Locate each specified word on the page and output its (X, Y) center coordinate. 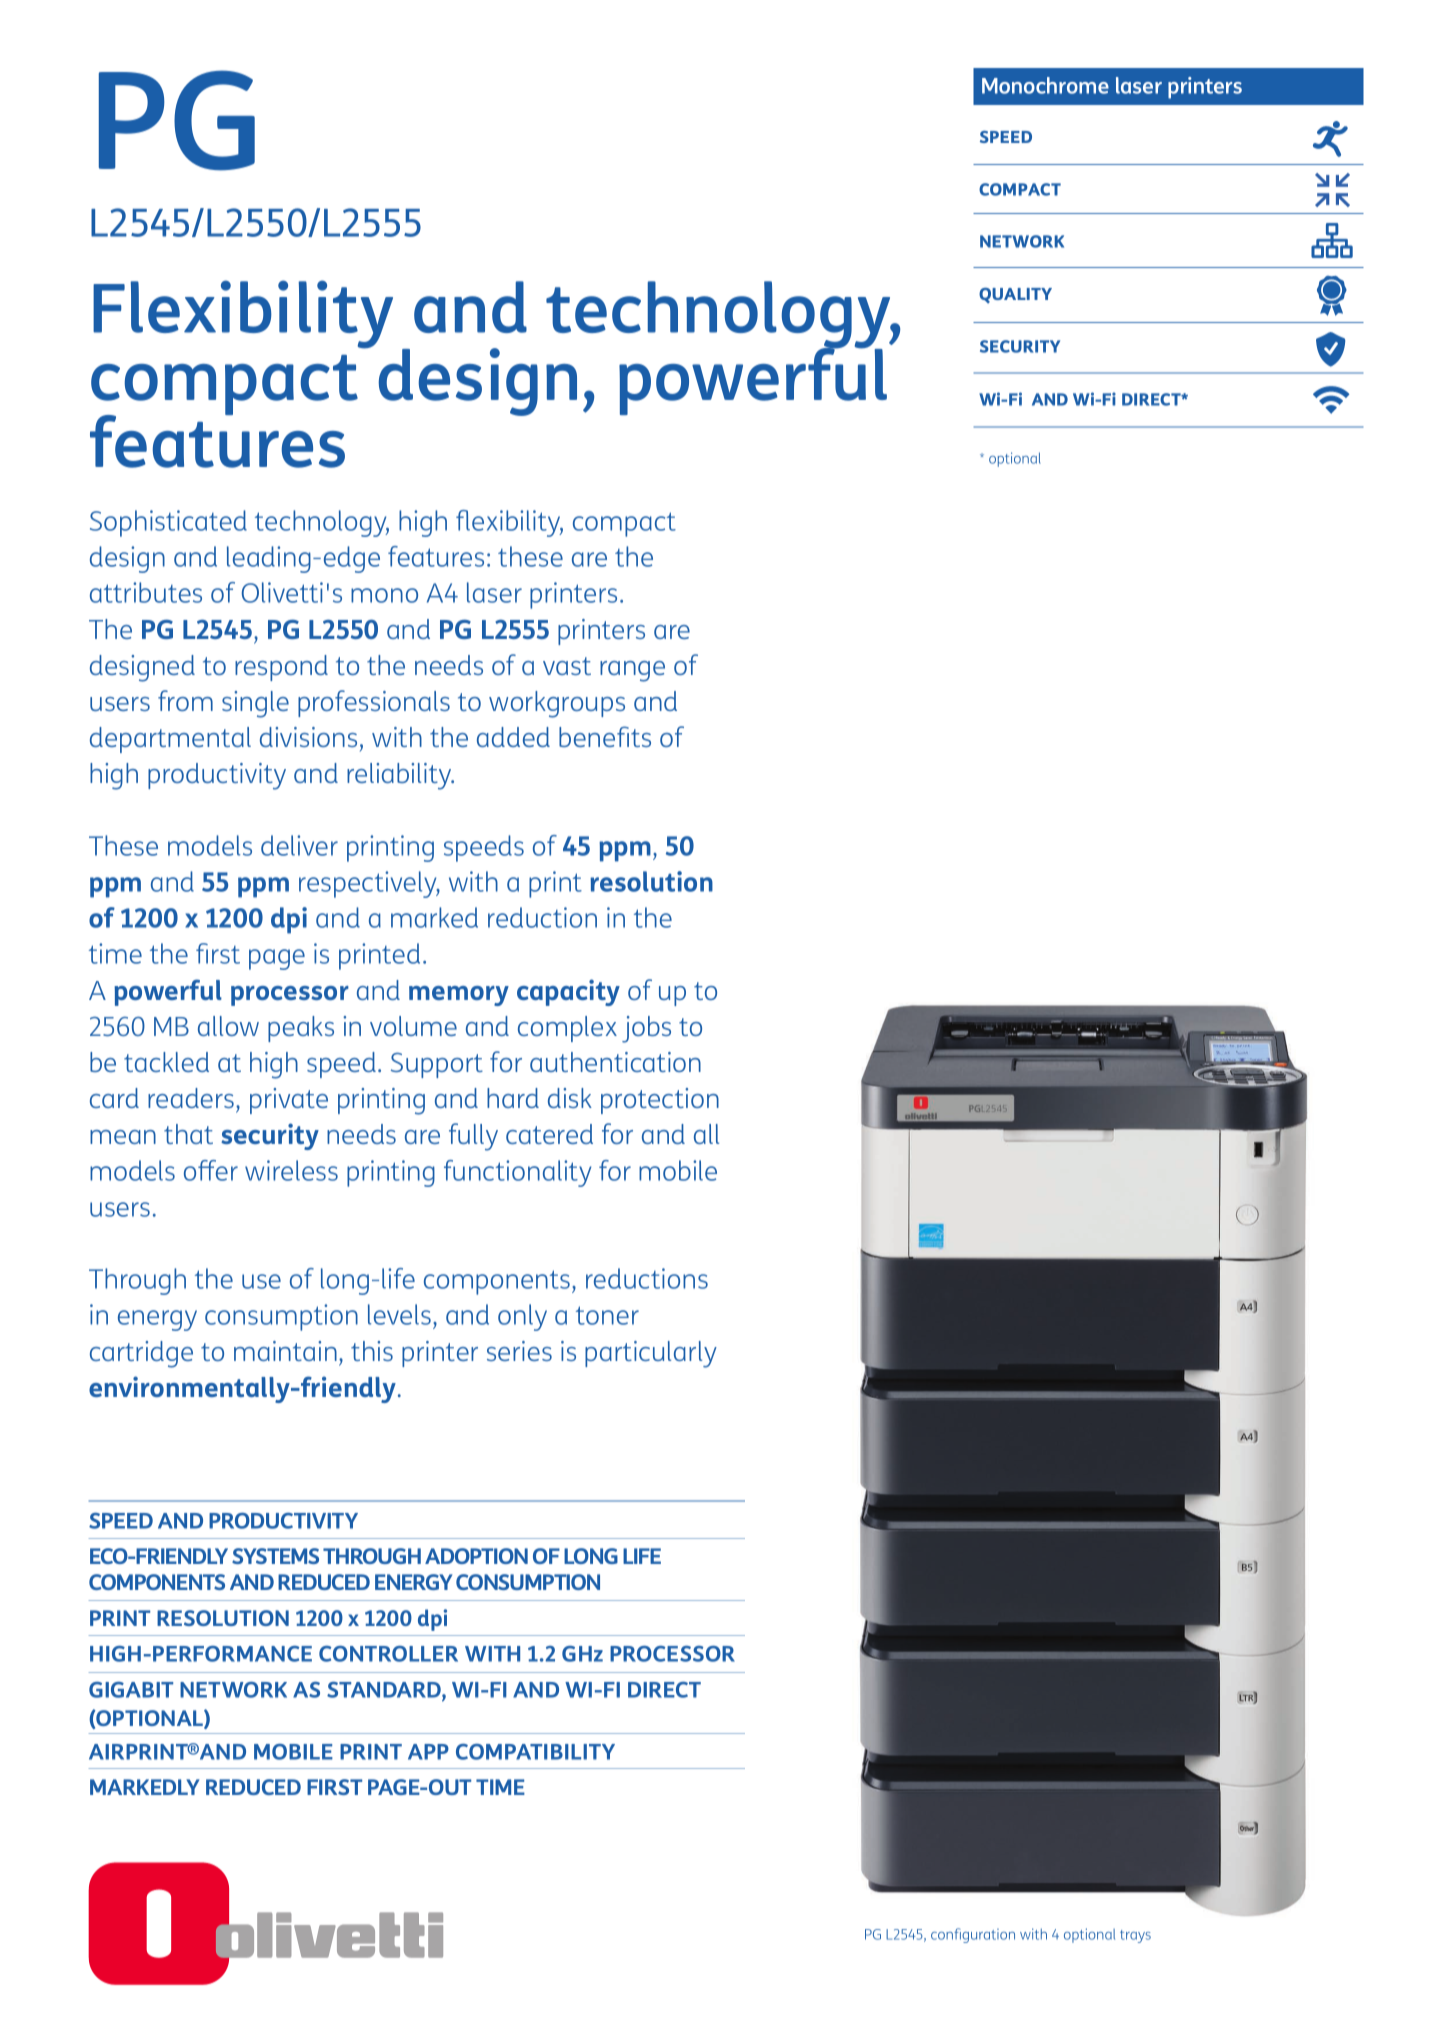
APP (428, 1752)
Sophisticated (168, 523)
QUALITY (1015, 295)
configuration (973, 1935)
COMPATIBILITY (535, 1752)
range (632, 671)
